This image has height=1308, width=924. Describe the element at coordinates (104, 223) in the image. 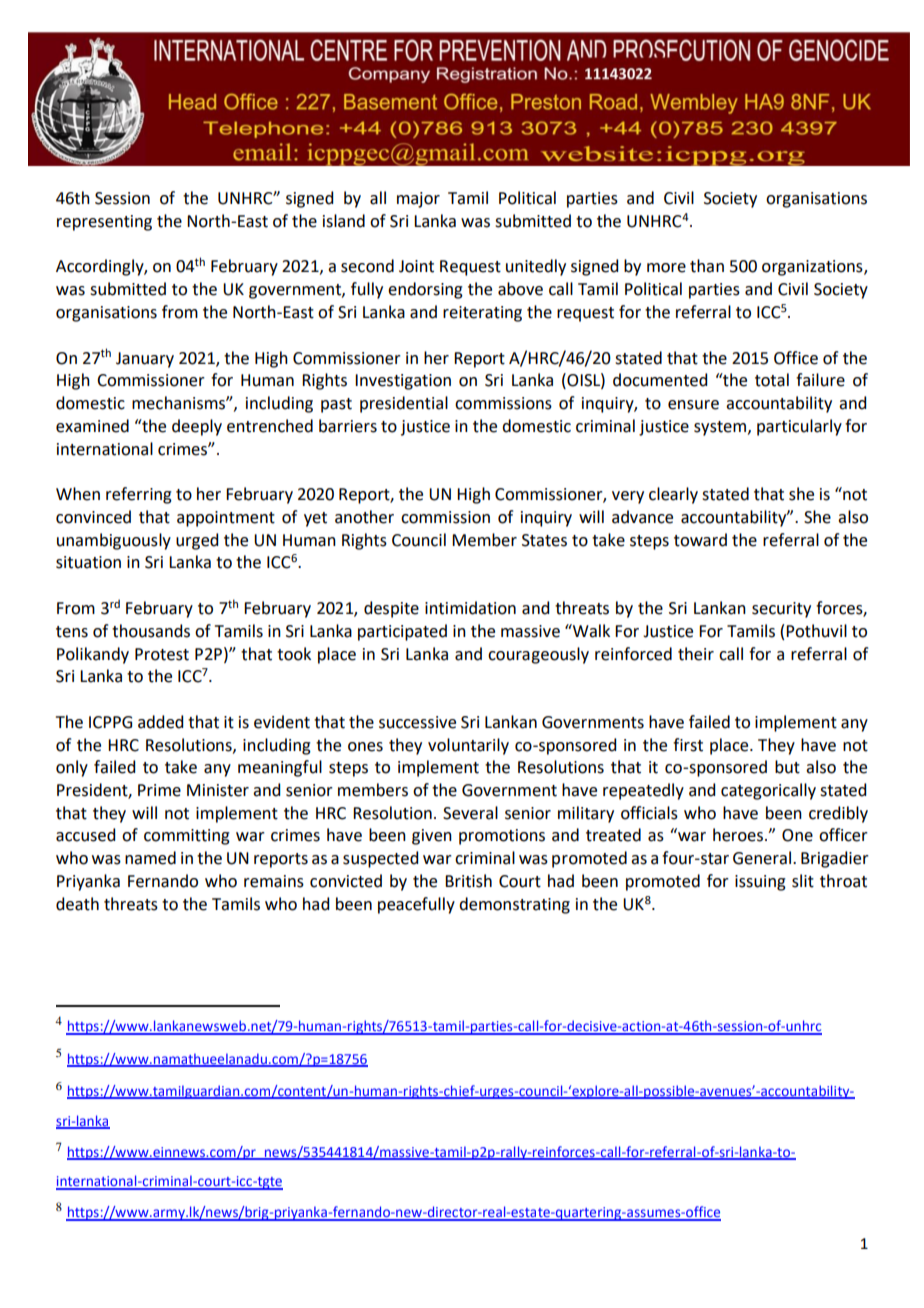

I see `representing` at that location.
